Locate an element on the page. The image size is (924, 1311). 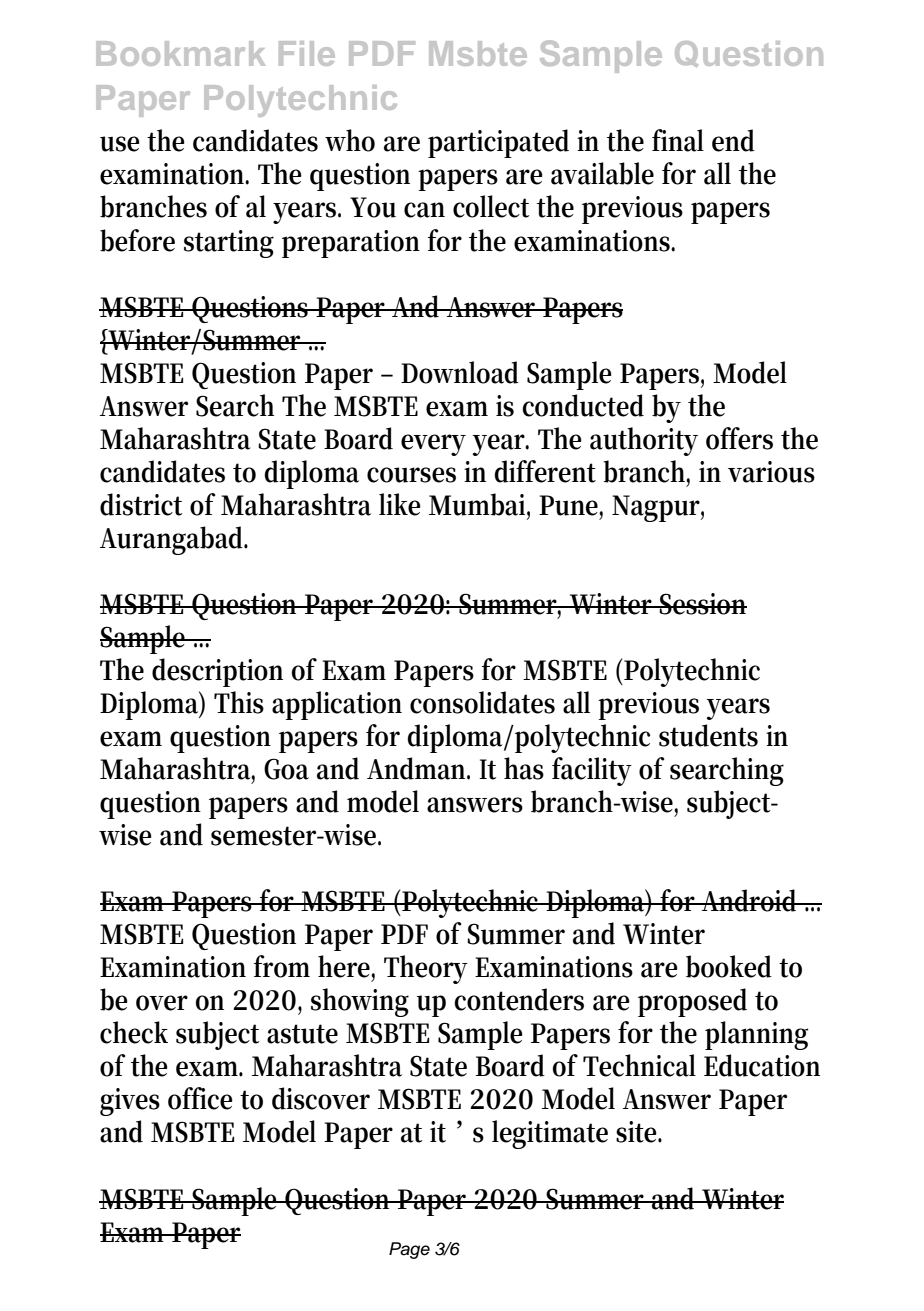
Download is located at coordinates (460, 372).
